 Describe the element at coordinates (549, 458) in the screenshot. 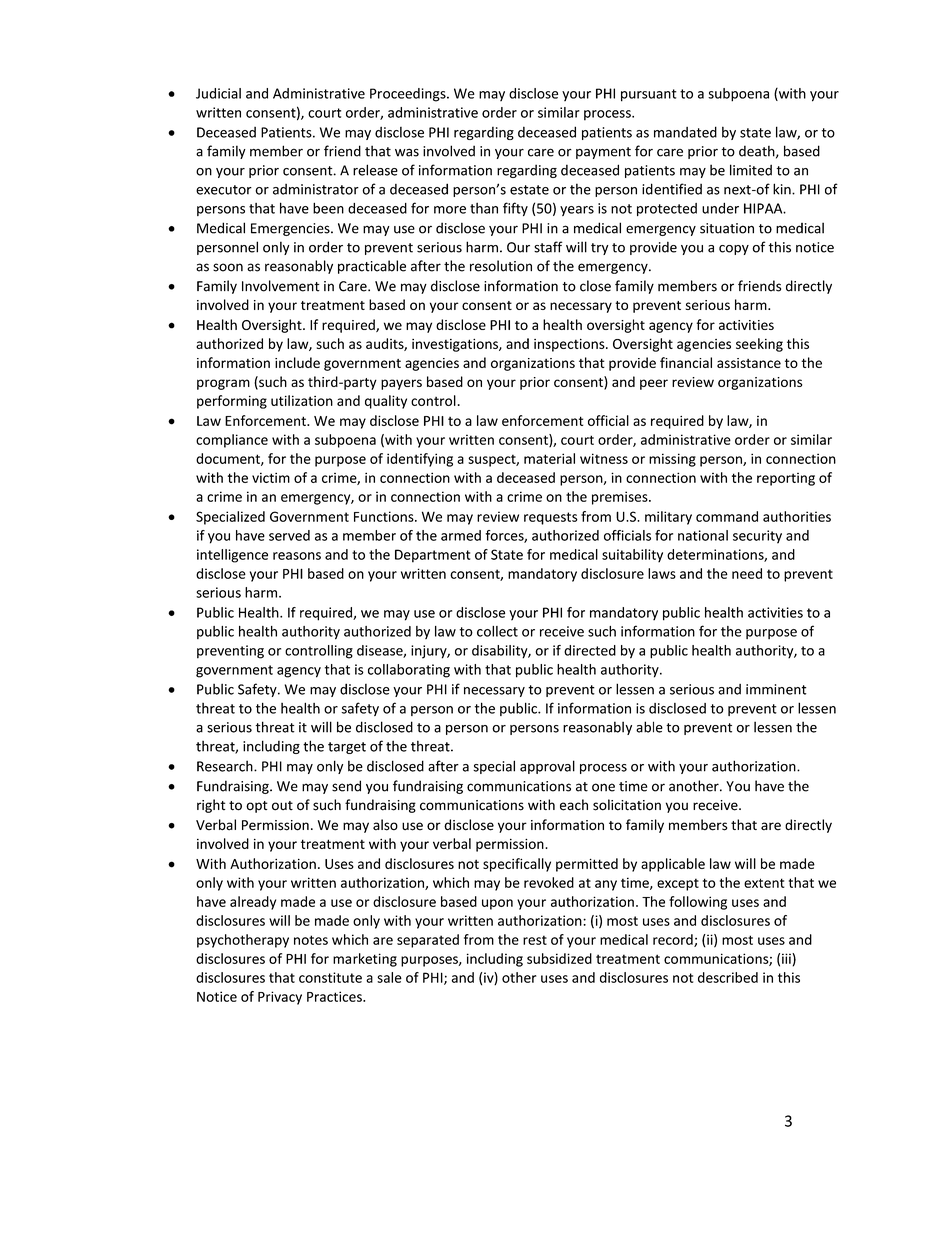

I see `material` at that location.
